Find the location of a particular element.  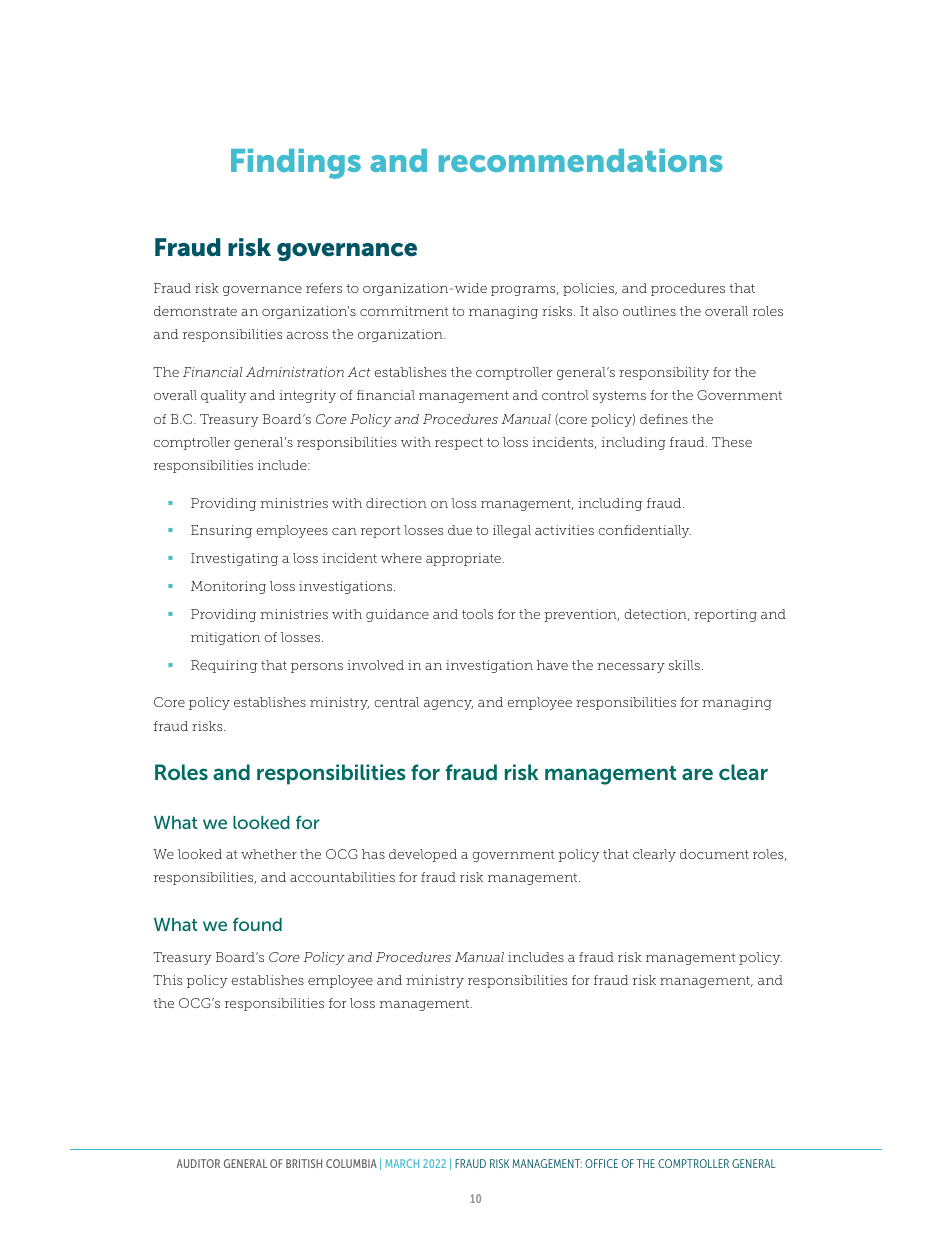

developed is located at coordinates (423, 855).
